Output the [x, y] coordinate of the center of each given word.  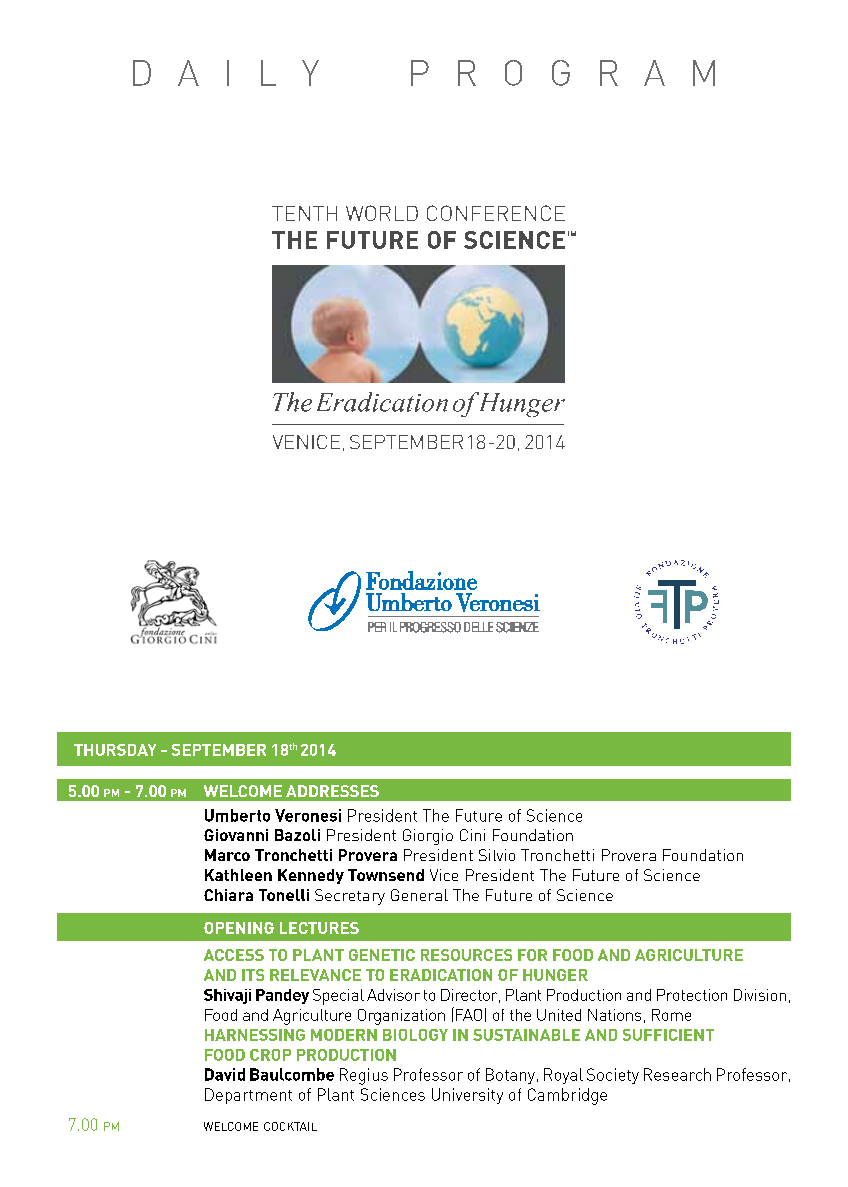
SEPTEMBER [219, 750]
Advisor [393, 995]
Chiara [228, 895]
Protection [692, 995]
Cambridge [567, 1096]
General [419, 895]
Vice [444, 875]
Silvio [497, 855]
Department [248, 1096]
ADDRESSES [332, 791]
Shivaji [227, 996]
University [467, 1096]
